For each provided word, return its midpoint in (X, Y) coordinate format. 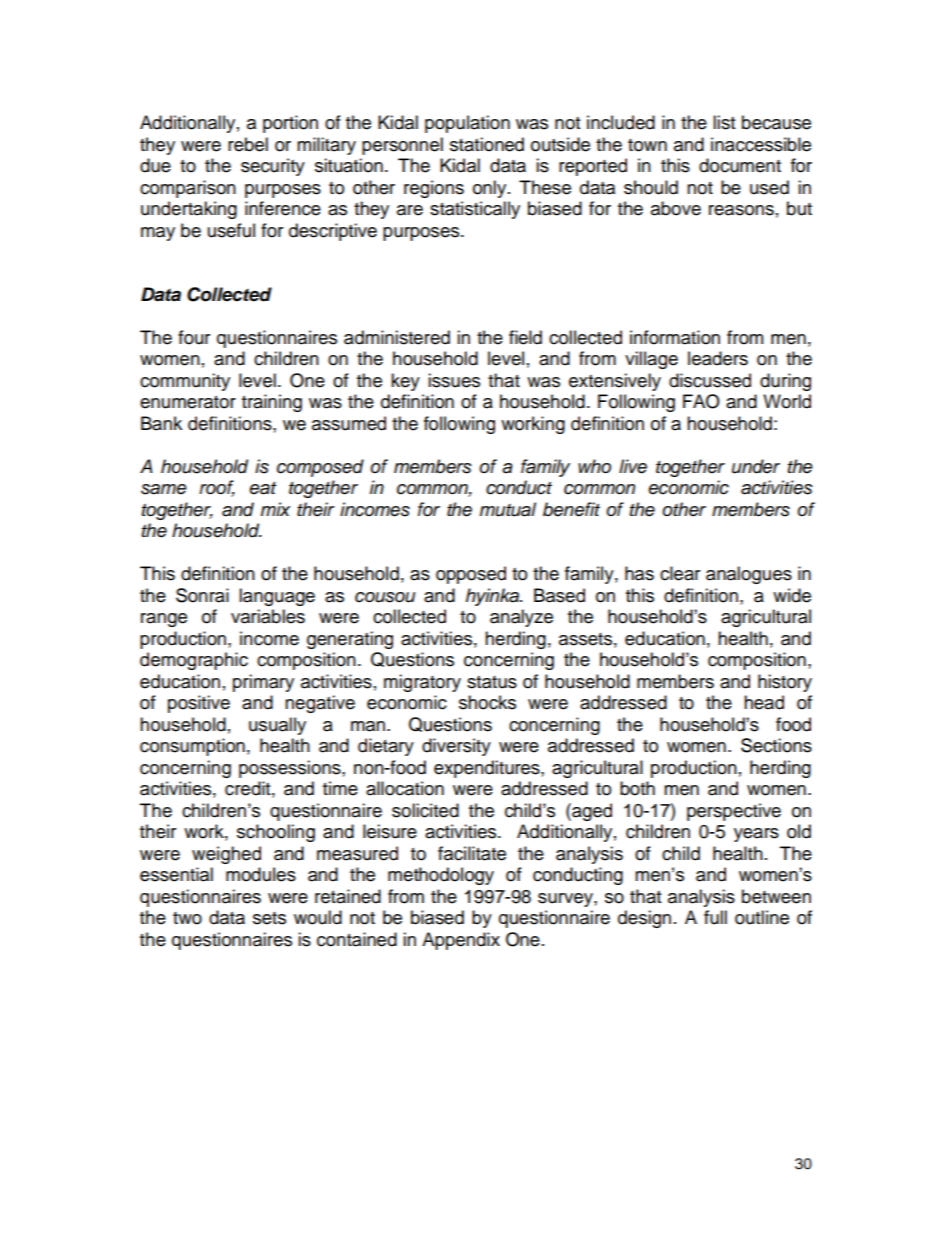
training (272, 403)
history (785, 683)
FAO (701, 401)
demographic (194, 661)
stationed (487, 144)
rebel (248, 144)
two (187, 918)
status (492, 682)
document (740, 165)
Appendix (461, 941)
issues (454, 380)
